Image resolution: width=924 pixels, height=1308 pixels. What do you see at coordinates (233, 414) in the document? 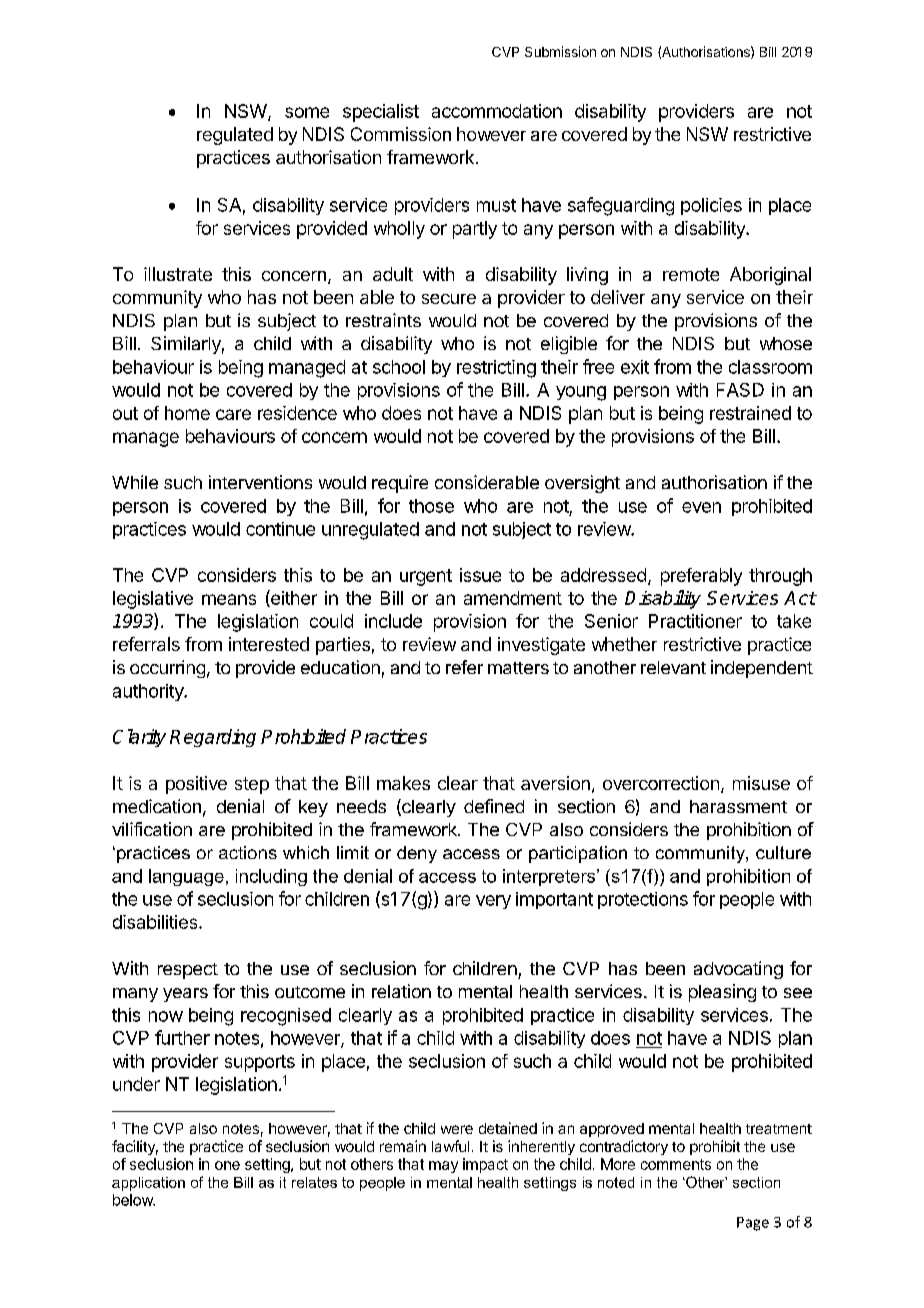
I see `care` at bounding box center [233, 414].
